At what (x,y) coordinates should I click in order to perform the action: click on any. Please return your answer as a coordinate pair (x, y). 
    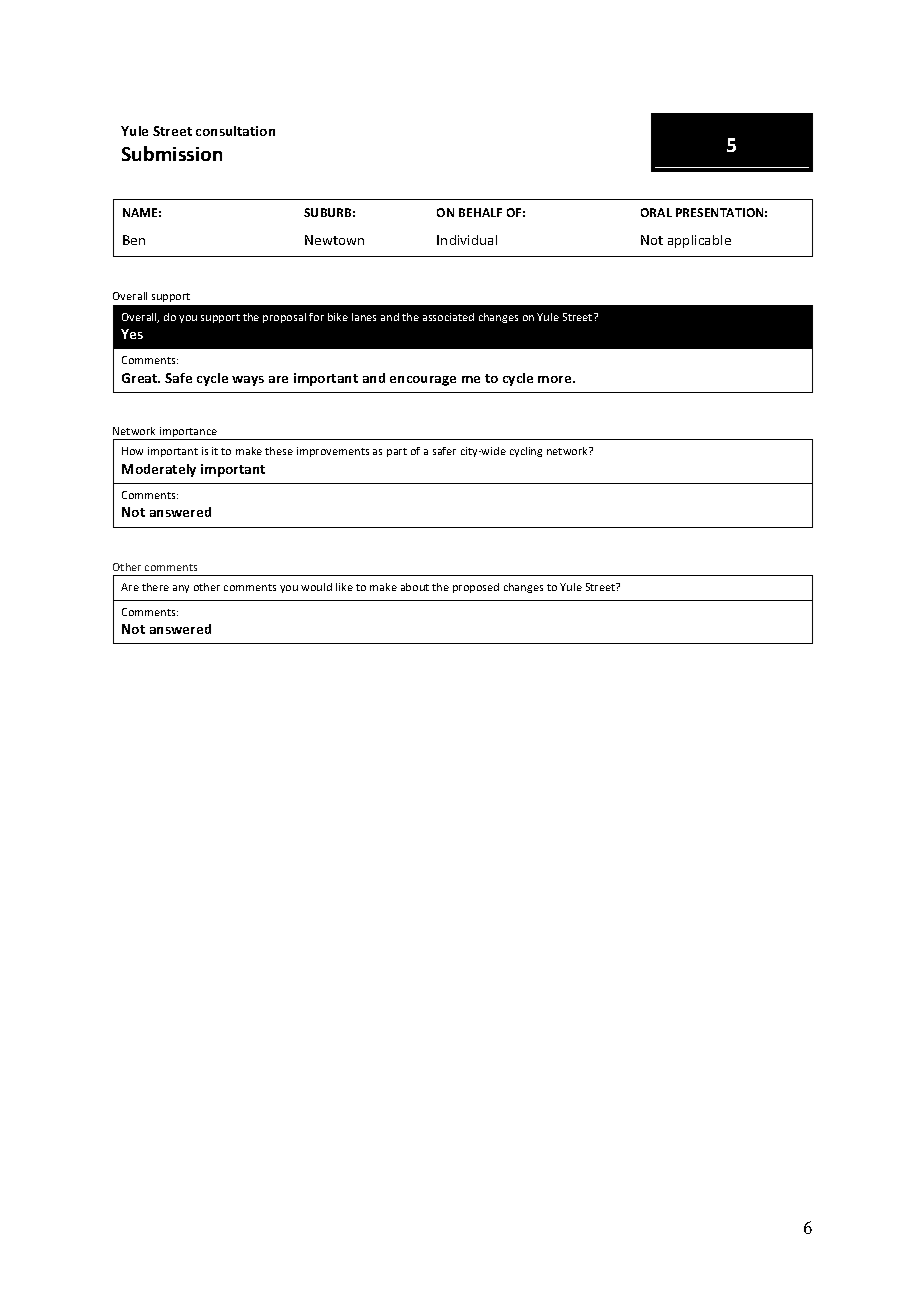
    Looking at the image, I should click on (181, 589).
